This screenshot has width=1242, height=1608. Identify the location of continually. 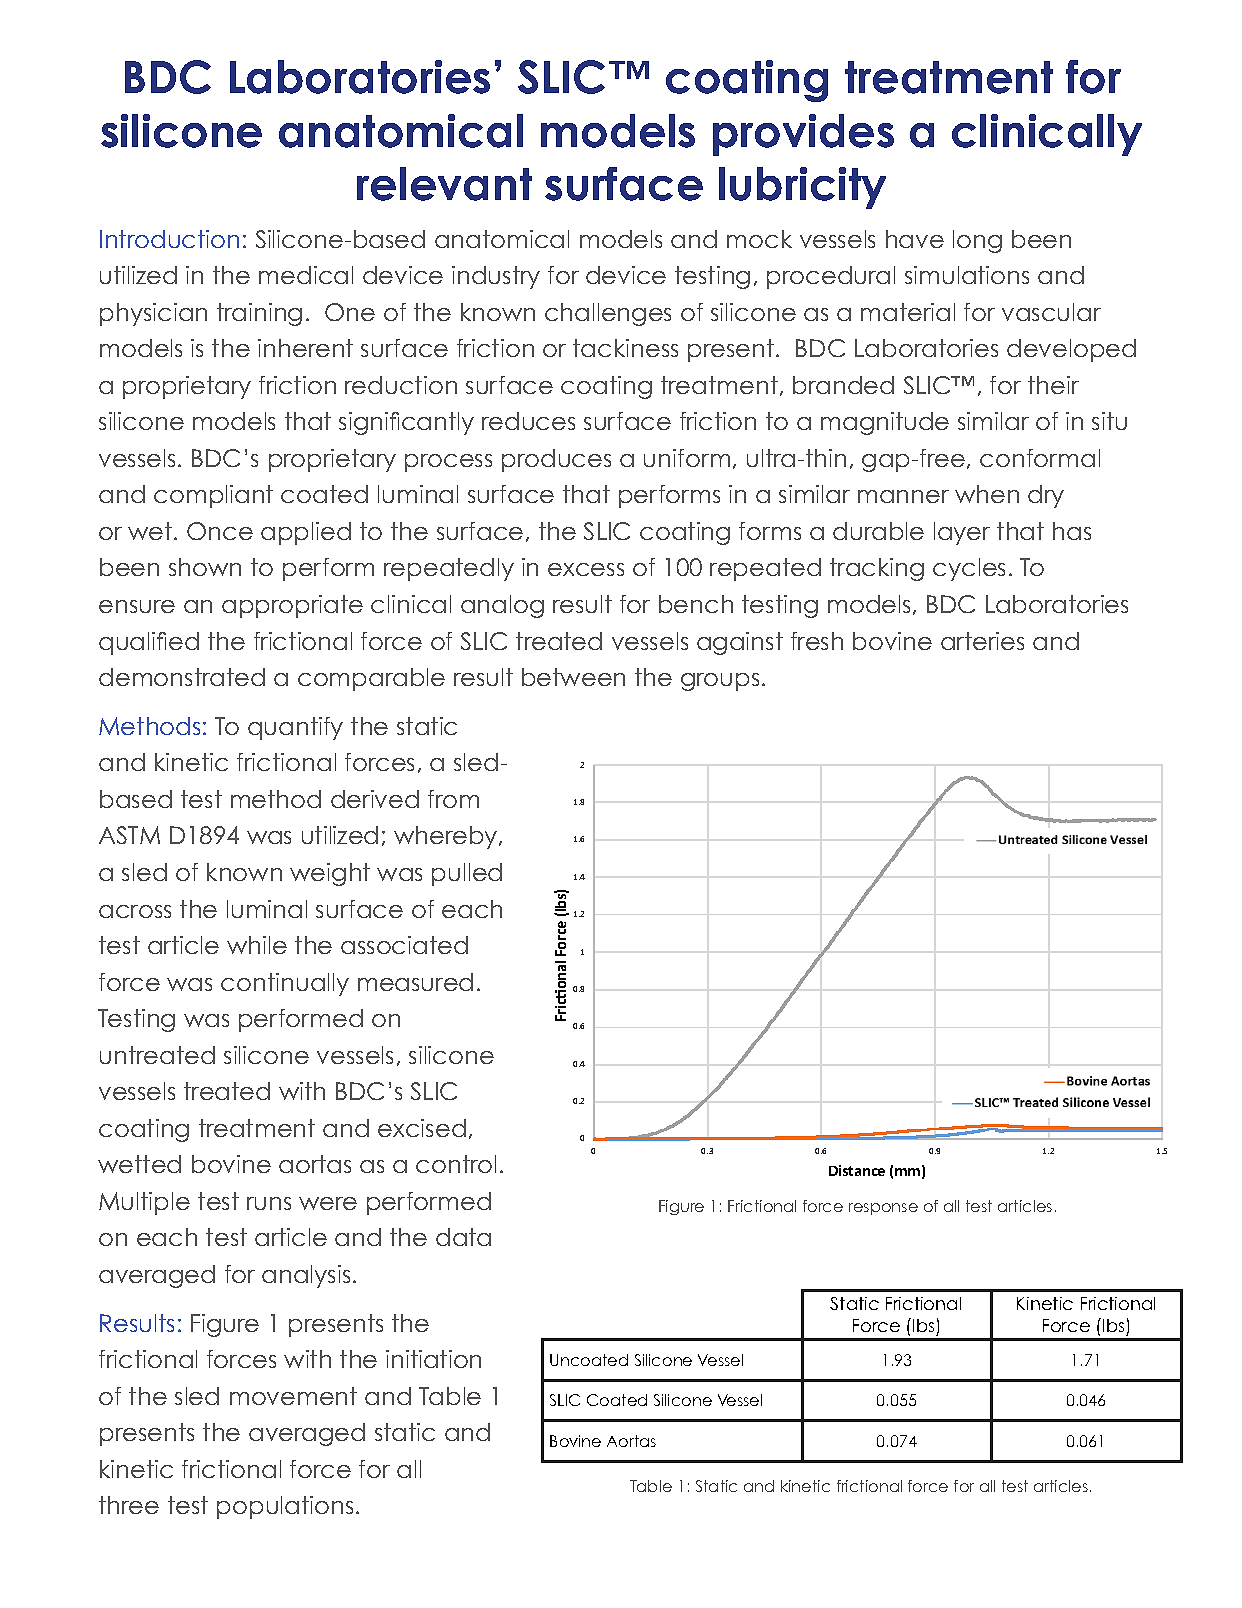
(285, 984).
